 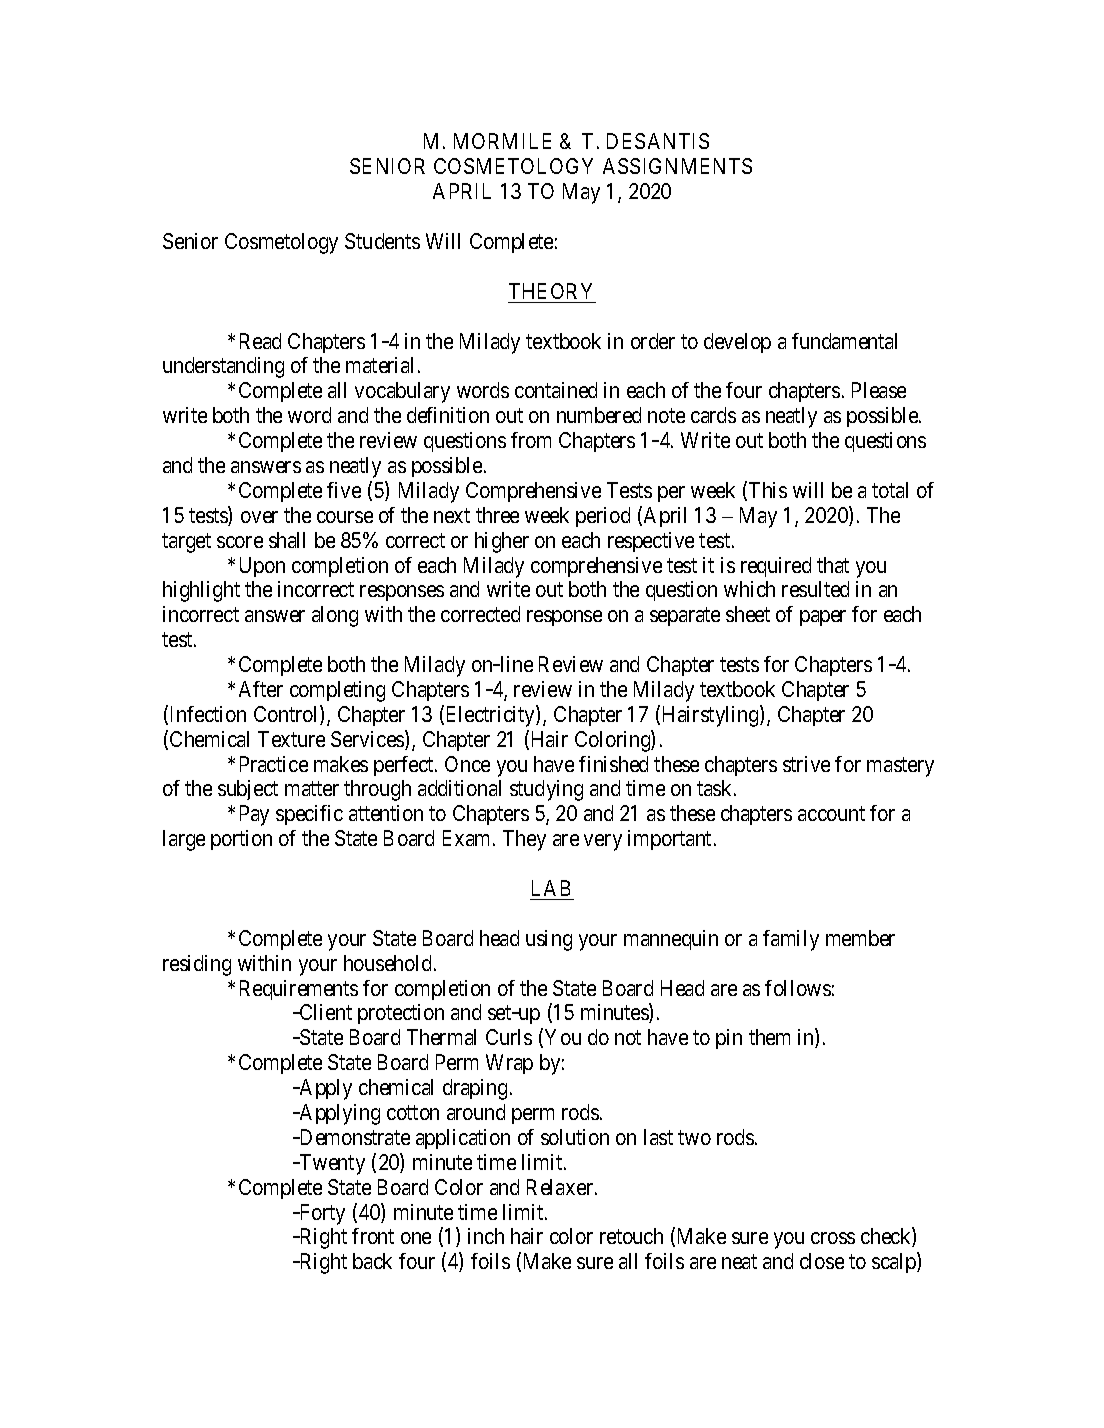 I want to click on DESANTIS, so click(x=658, y=141).
